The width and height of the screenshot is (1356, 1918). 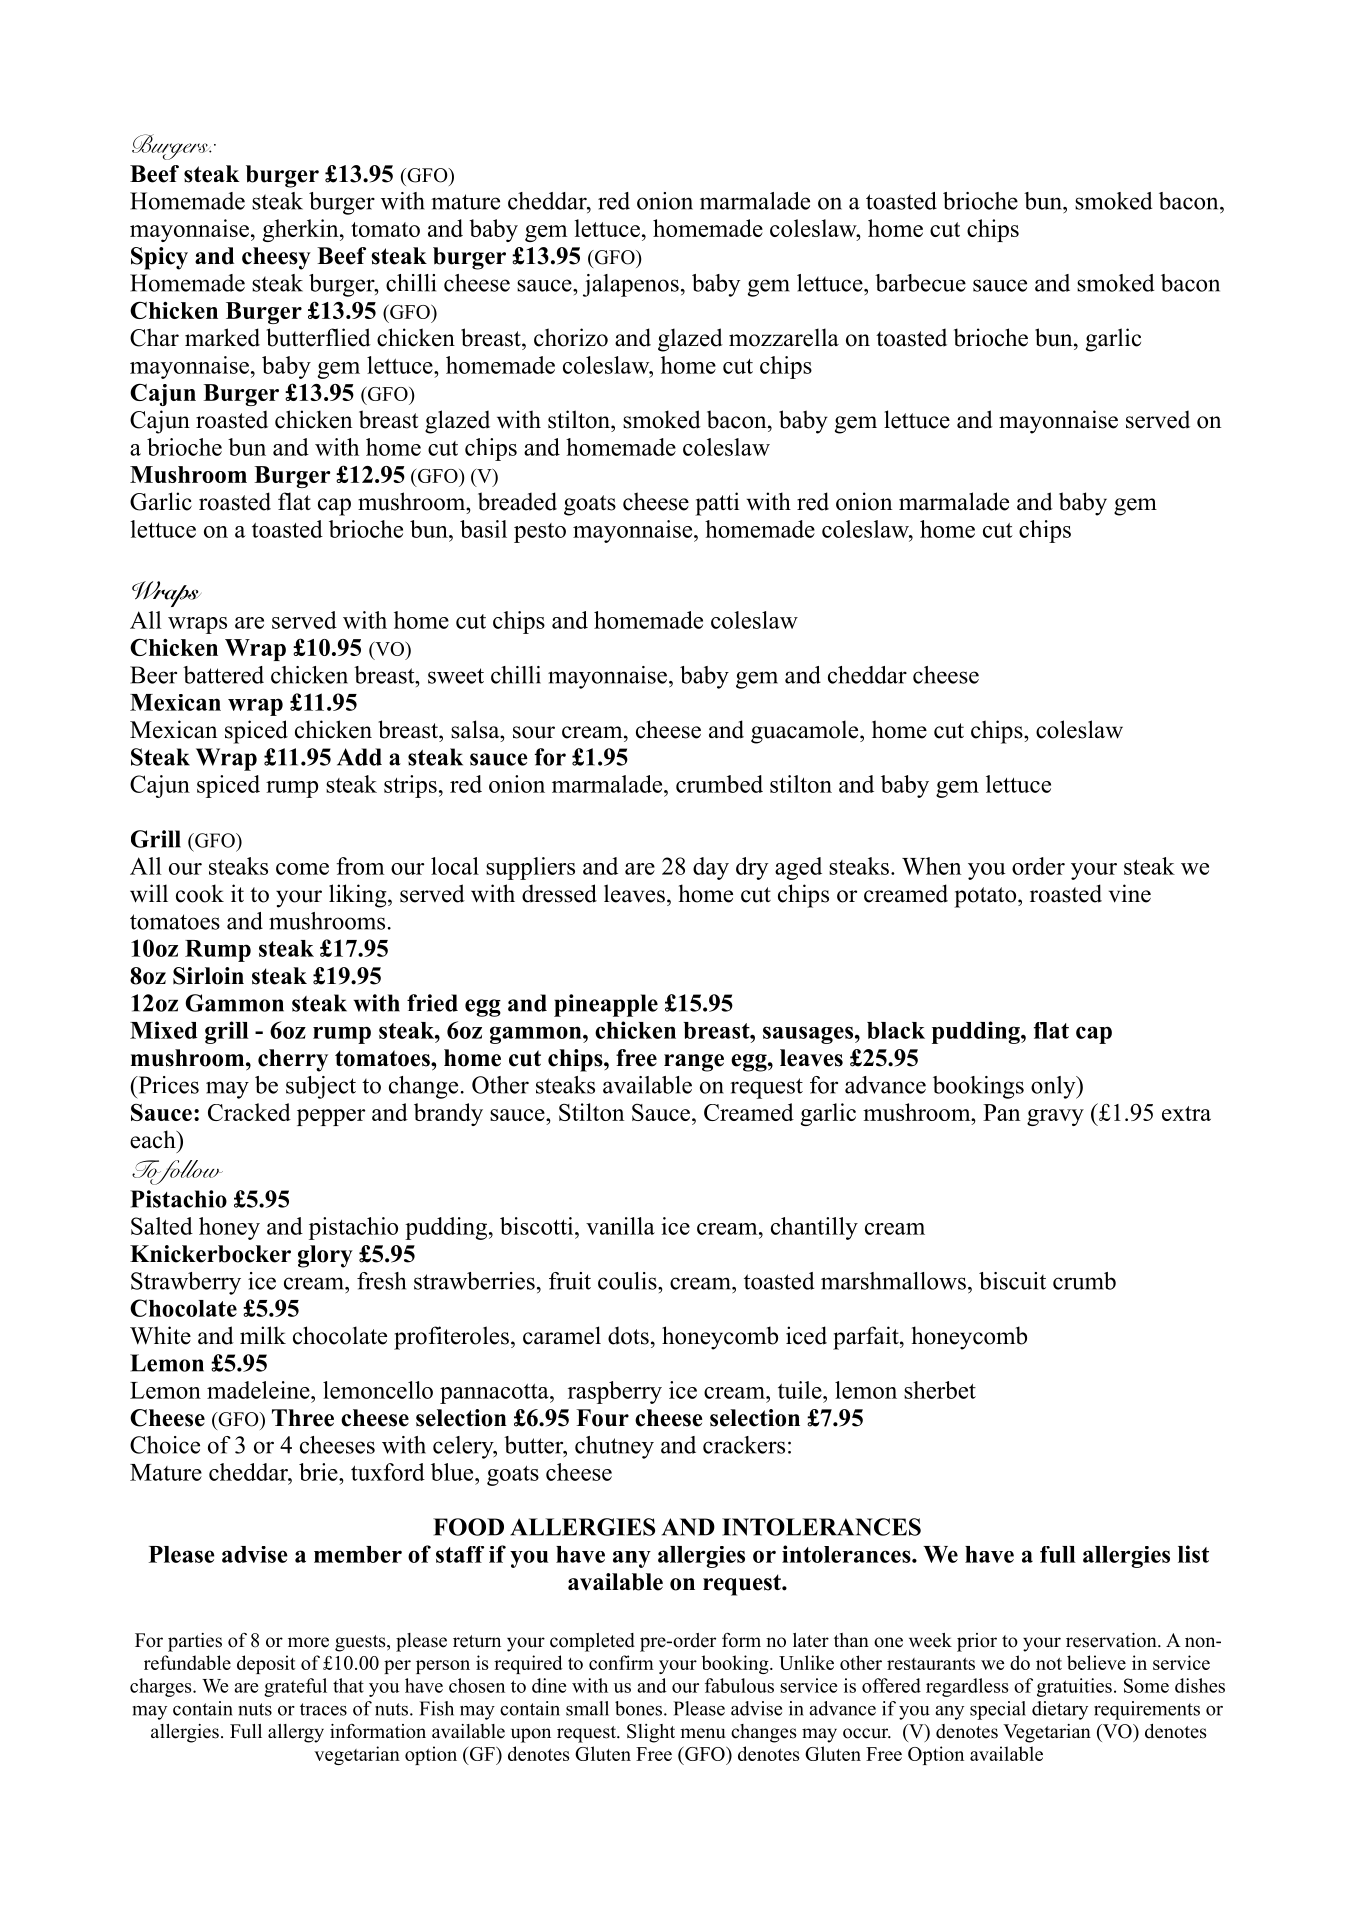 I want to click on guacamole, so click(x=806, y=732).
